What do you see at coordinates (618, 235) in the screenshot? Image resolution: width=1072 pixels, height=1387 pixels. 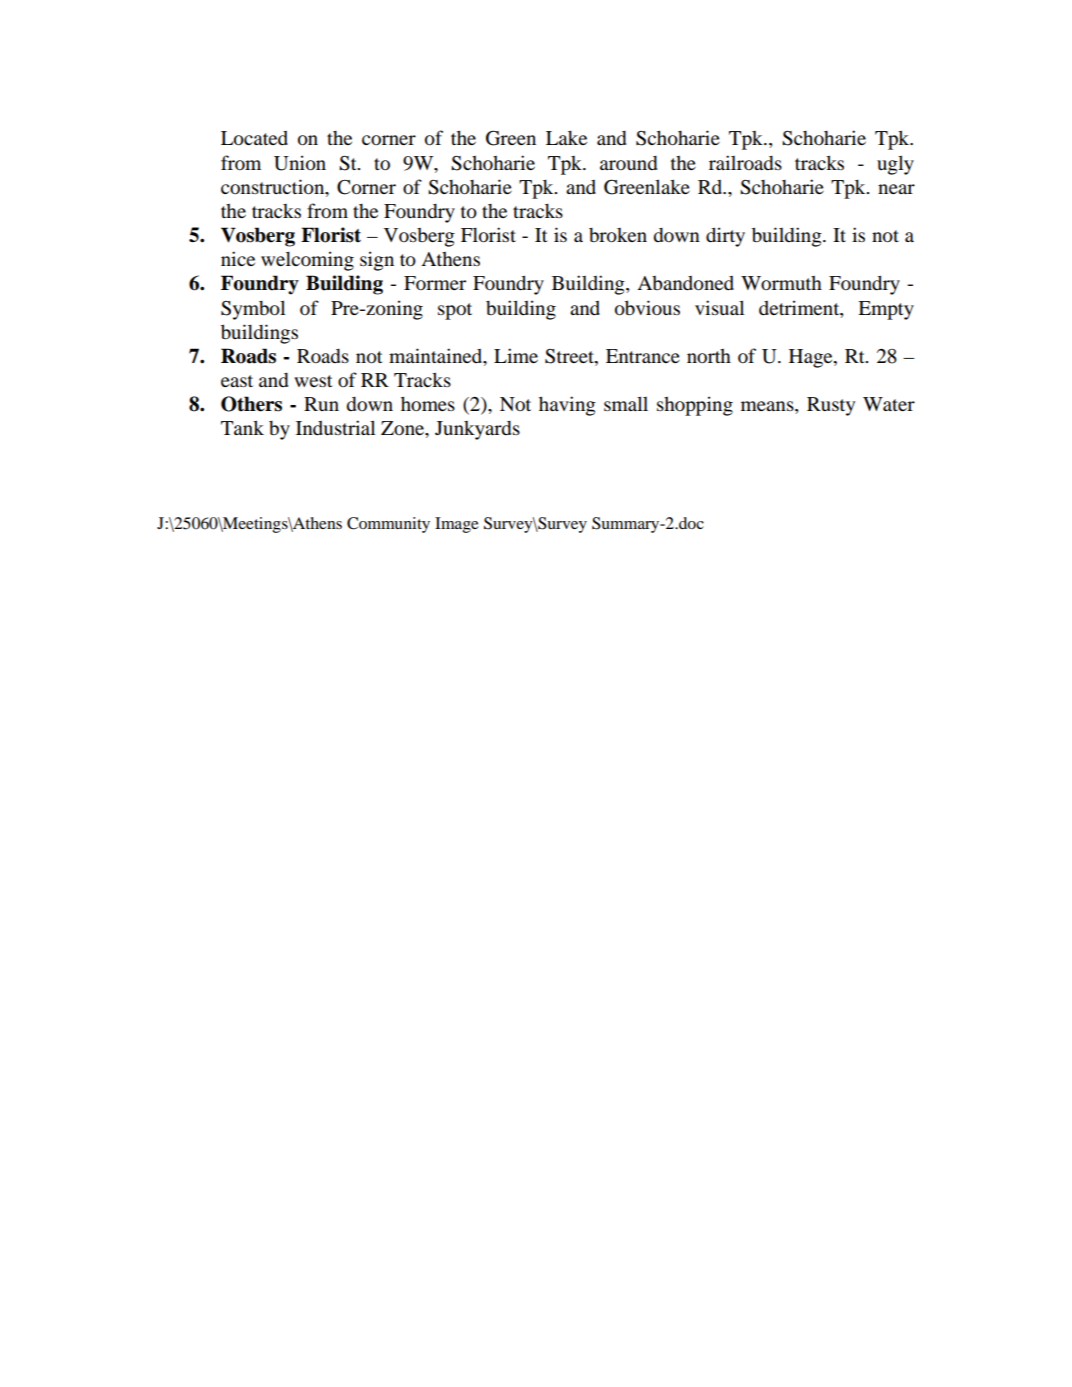 I see `broken` at bounding box center [618, 235].
